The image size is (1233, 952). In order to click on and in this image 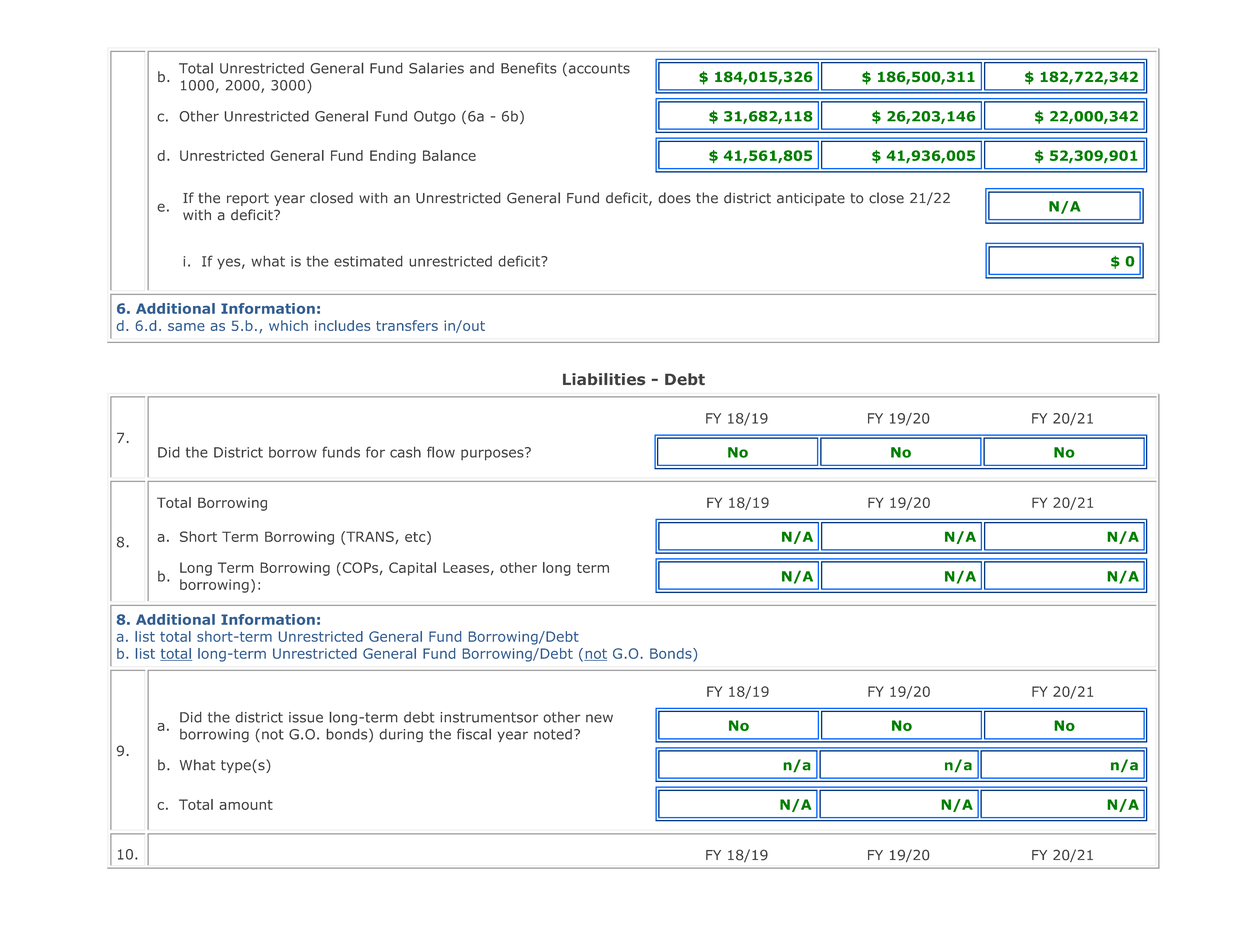, I will do `click(482, 68)`.
